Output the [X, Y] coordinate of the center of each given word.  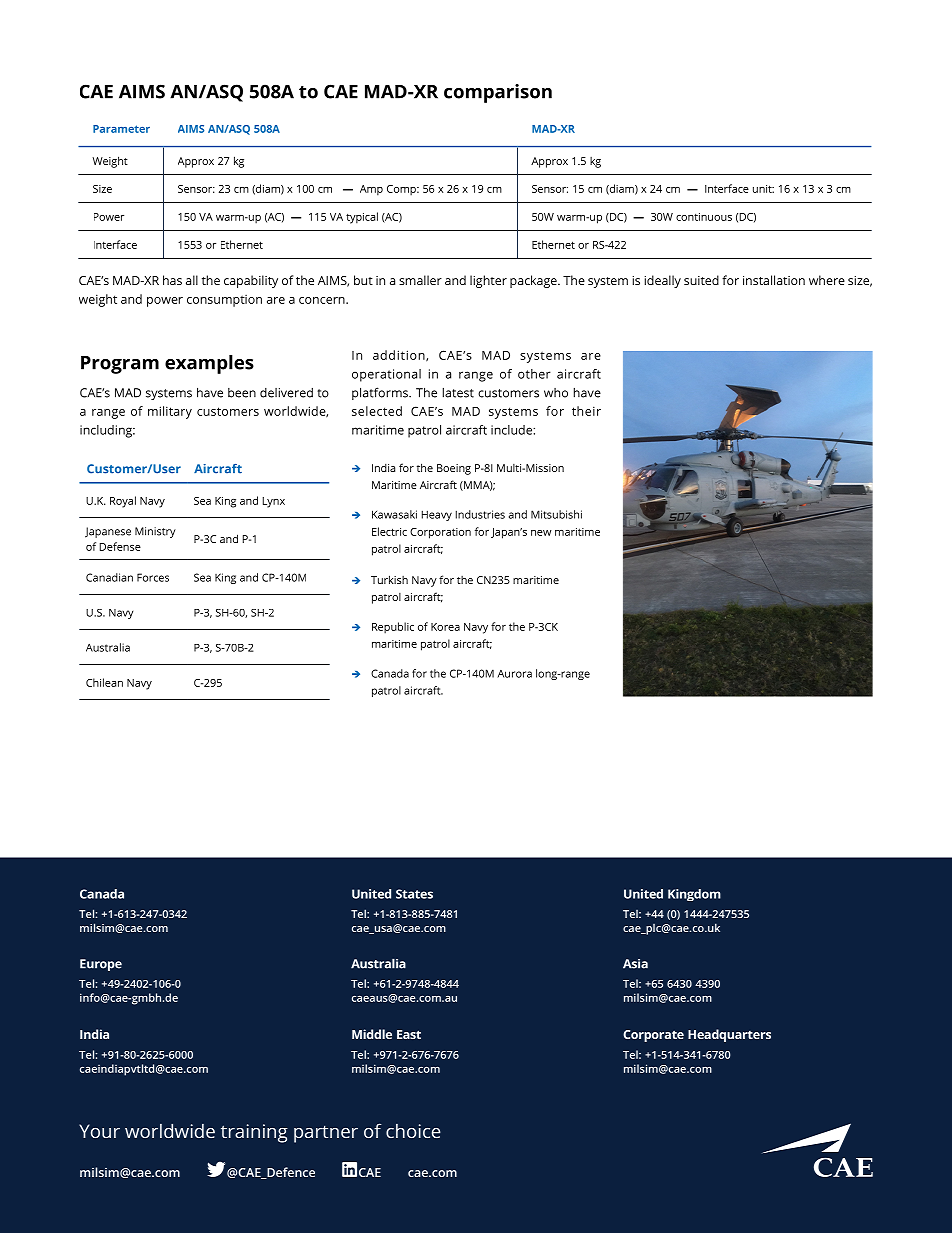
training [254, 1133]
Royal [123, 502]
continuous [704, 217]
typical [362, 218]
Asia [635, 964]
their [586, 411]
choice [413, 1131]
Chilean [104, 682]
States [414, 894]
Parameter [121, 129]
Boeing [454, 469]
